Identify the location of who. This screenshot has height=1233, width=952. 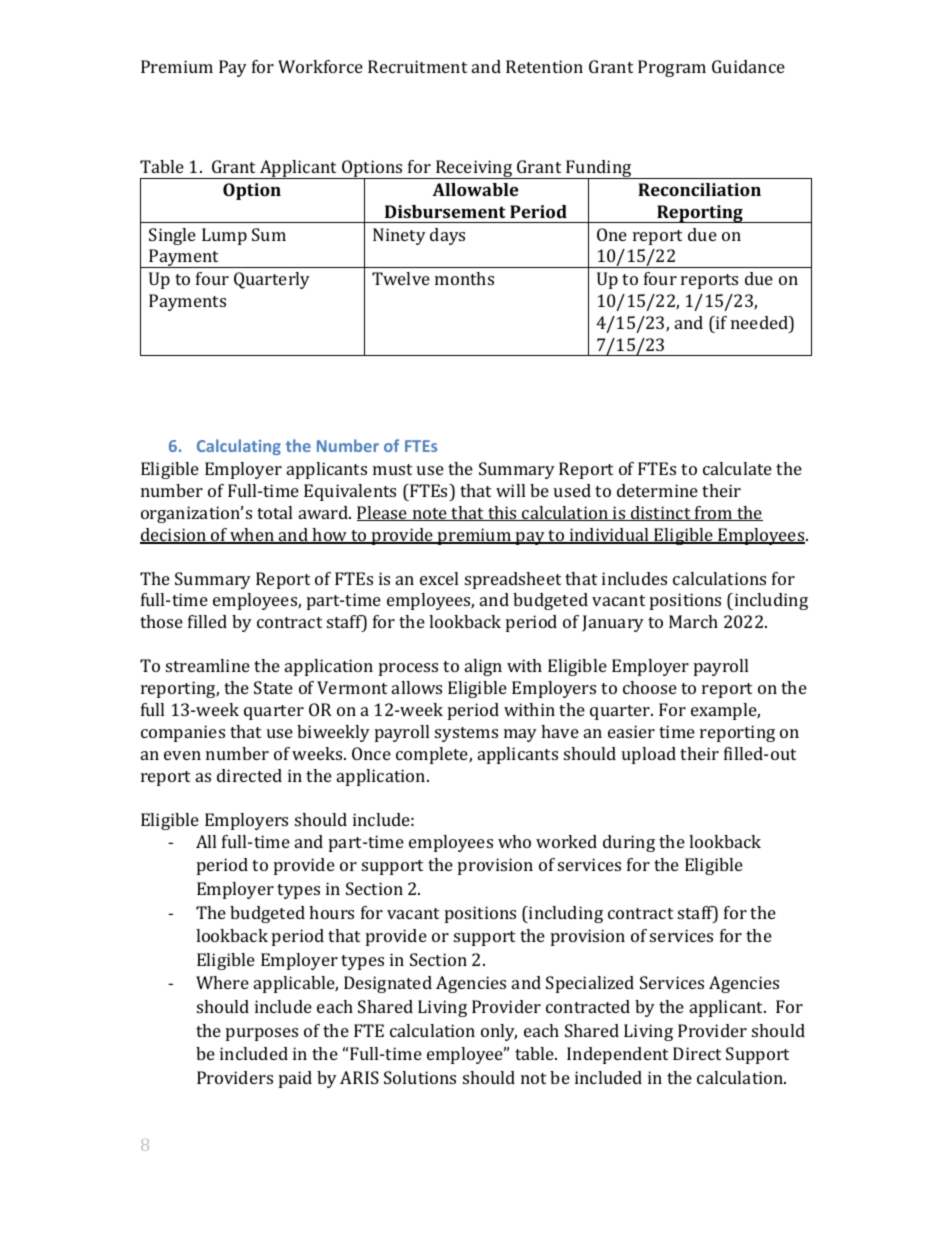
(514, 841).
